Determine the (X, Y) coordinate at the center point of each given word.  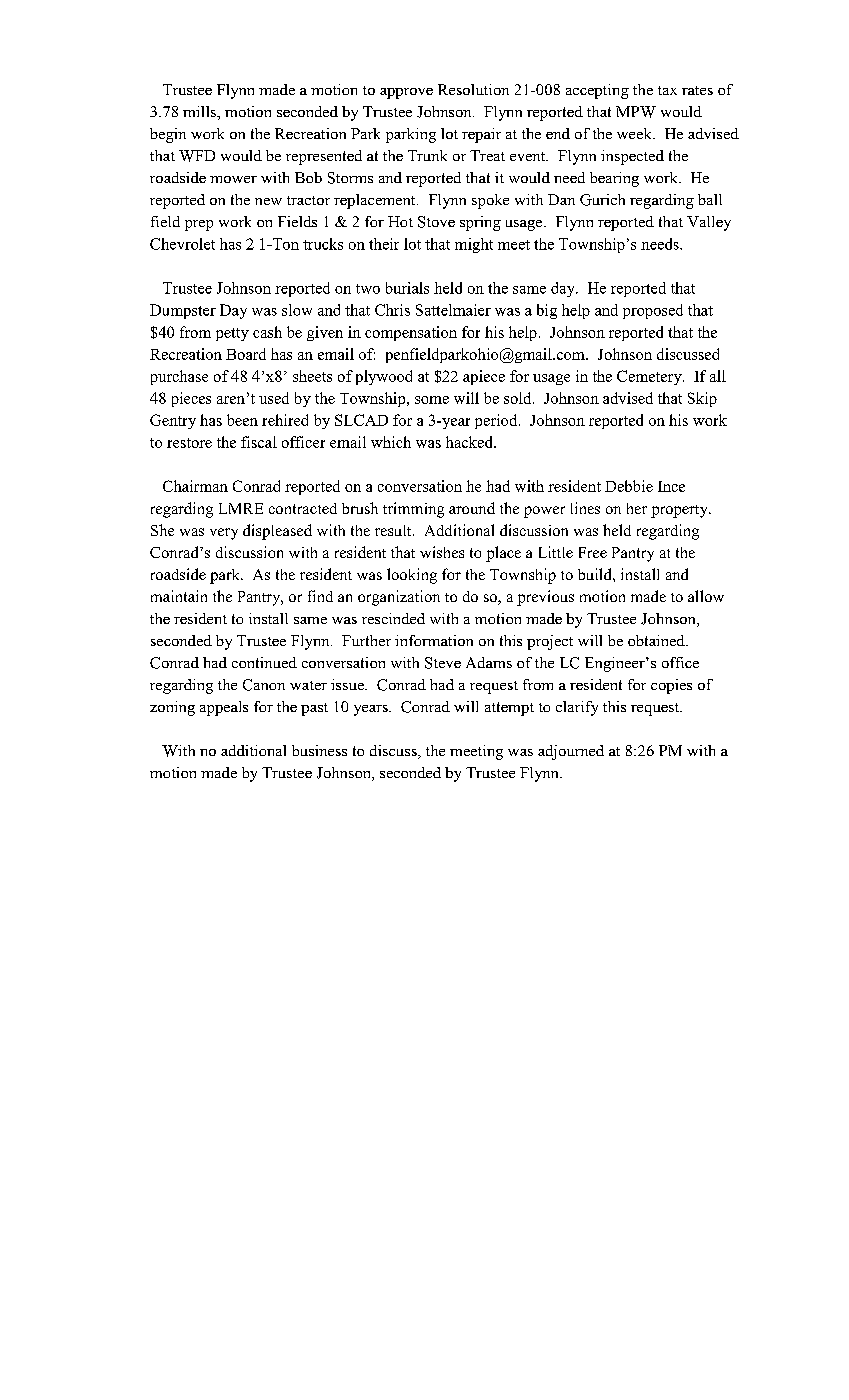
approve (406, 93)
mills (200, 111)
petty (232, 334)
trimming (413, 510)
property (680, 511)
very (224, 534)
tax (667, 90)
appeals (224, 708)
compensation (411, 333)
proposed (653, 311)
